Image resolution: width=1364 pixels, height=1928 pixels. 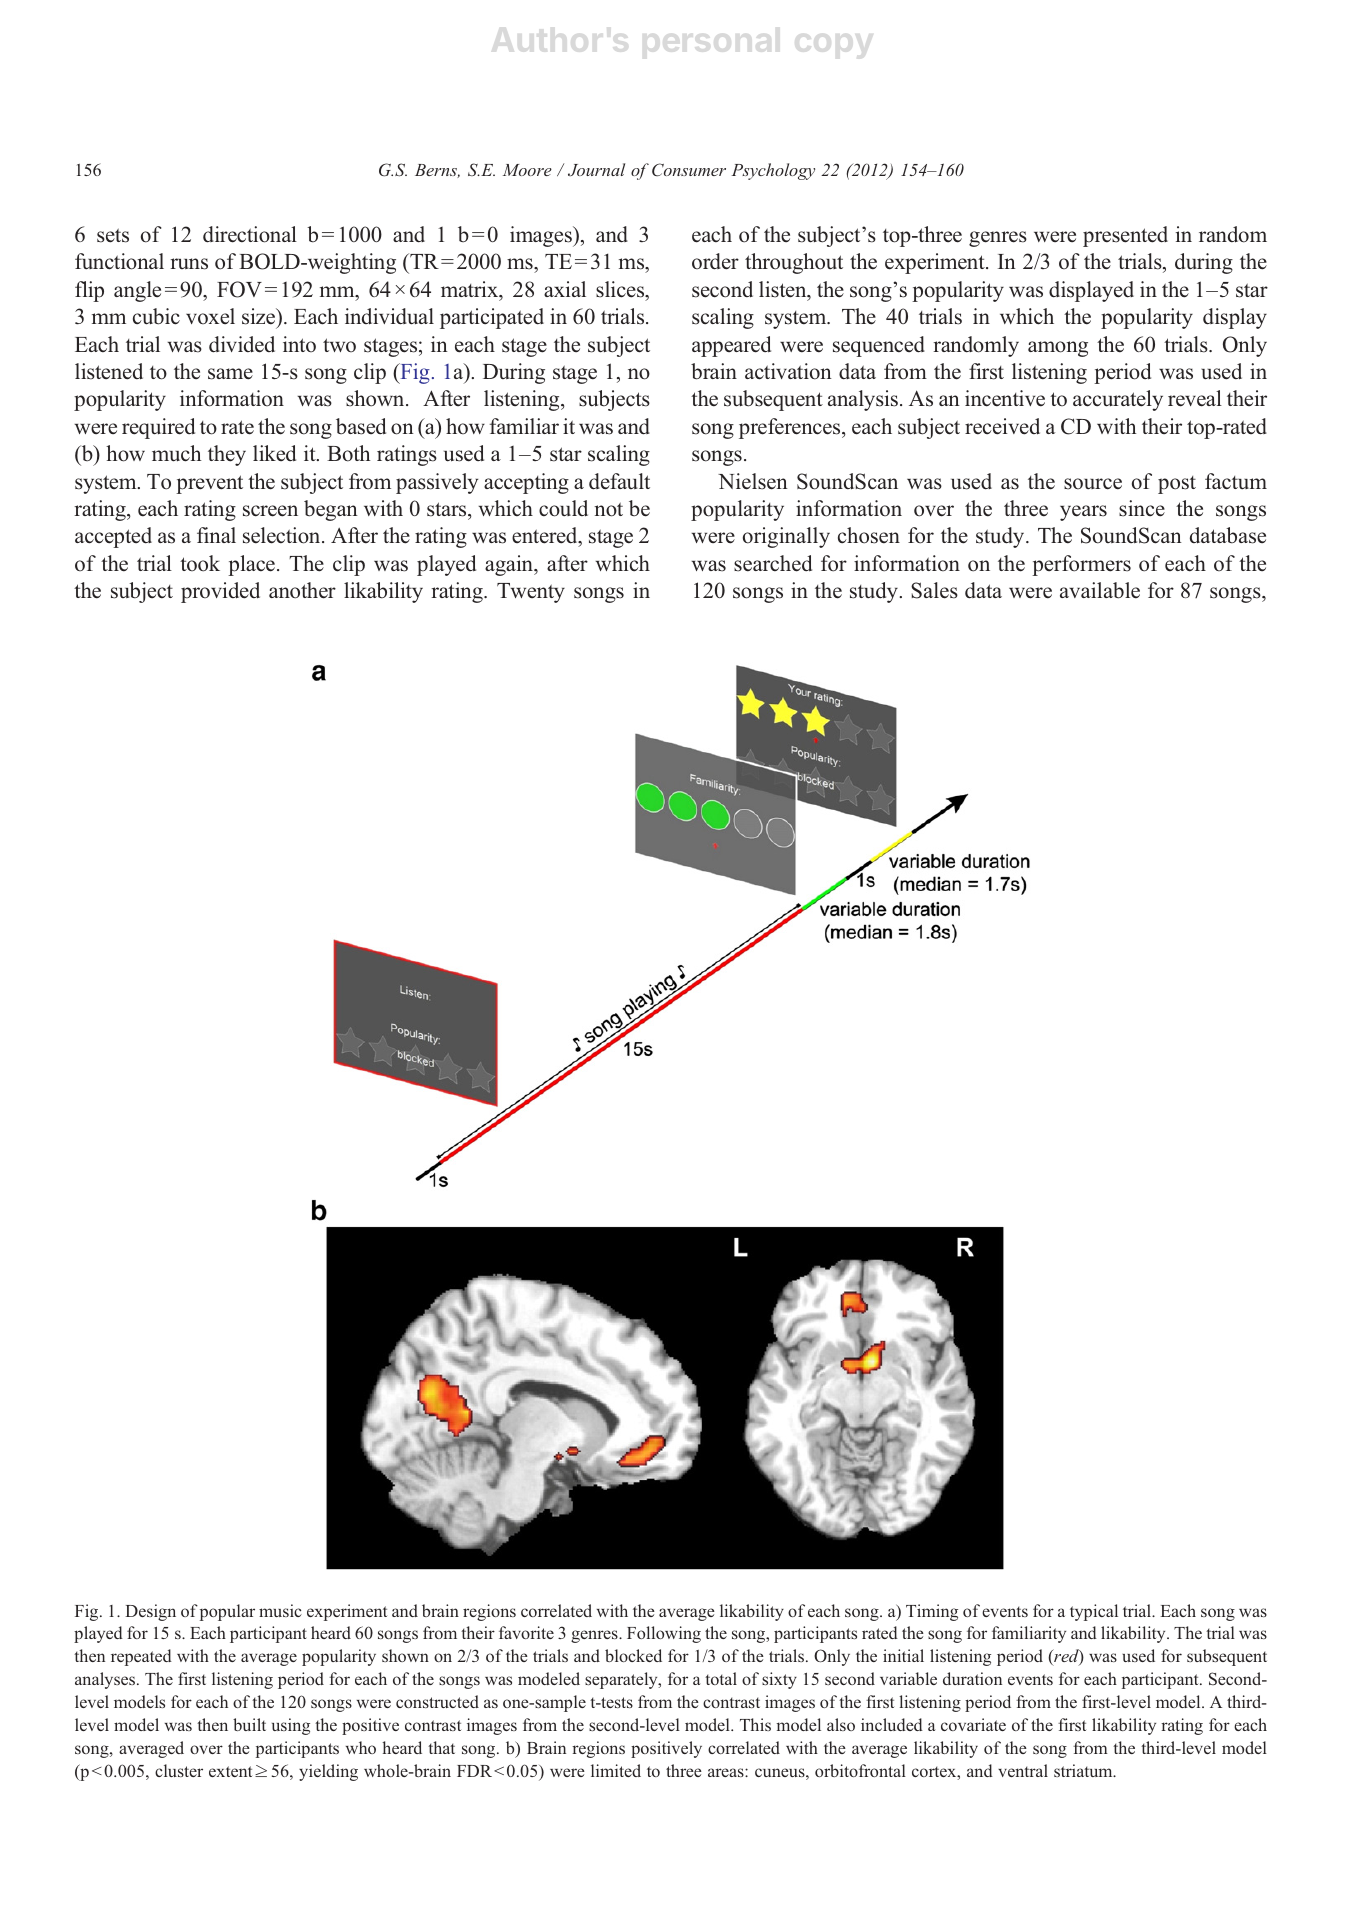 I want to click on directional, so click(x=250, y=234).
